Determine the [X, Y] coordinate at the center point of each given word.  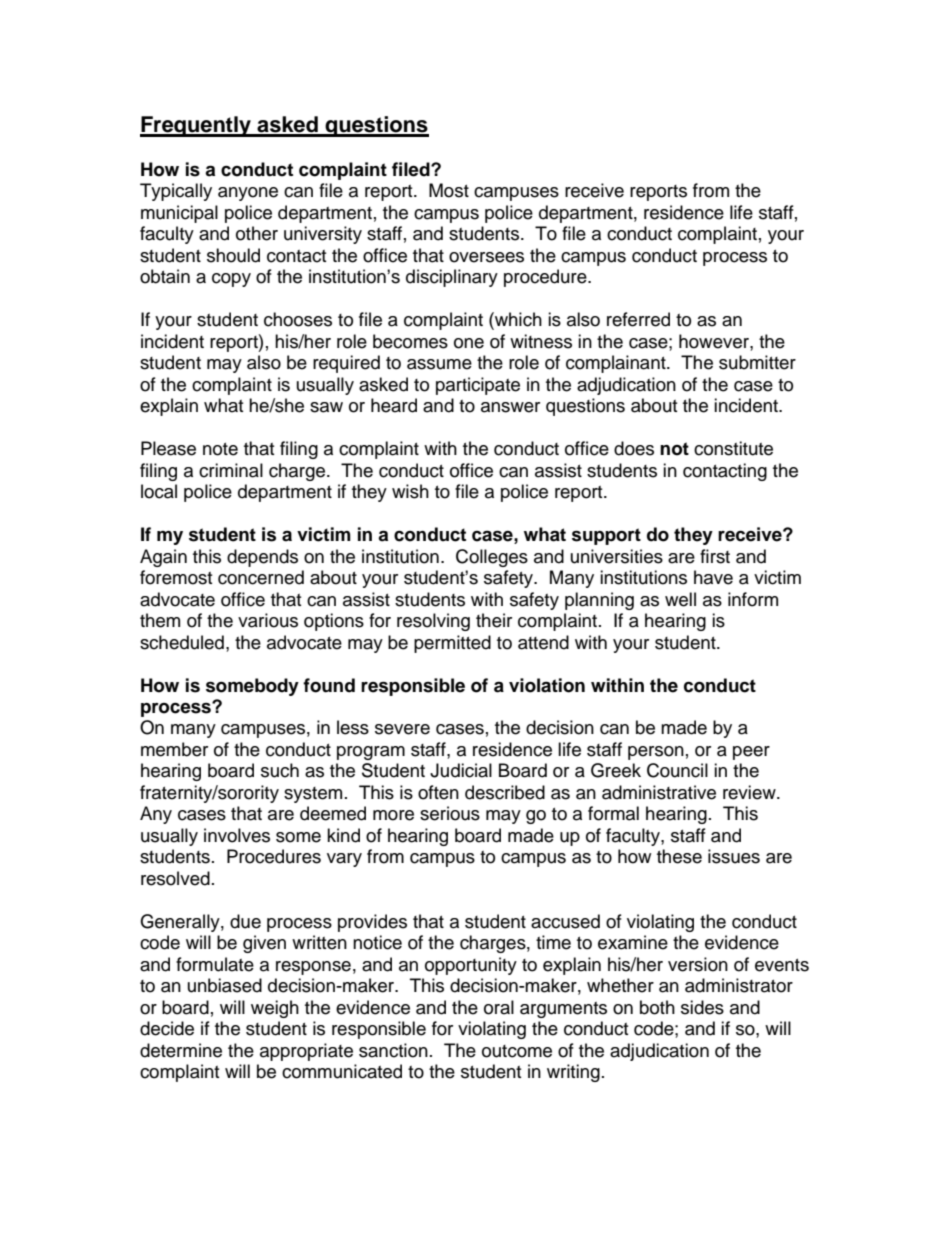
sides [702, 1007]
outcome [517, 1051]
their [494, 620]
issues [734, 856]
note [220, 449]
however [715, 341]
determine [181, 1050]
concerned [261, 577]
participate [478, 386]
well [680, 599]
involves [237, 835]
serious [450, 813]
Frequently [197, 126]
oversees [486, 257]
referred [638, 319]
